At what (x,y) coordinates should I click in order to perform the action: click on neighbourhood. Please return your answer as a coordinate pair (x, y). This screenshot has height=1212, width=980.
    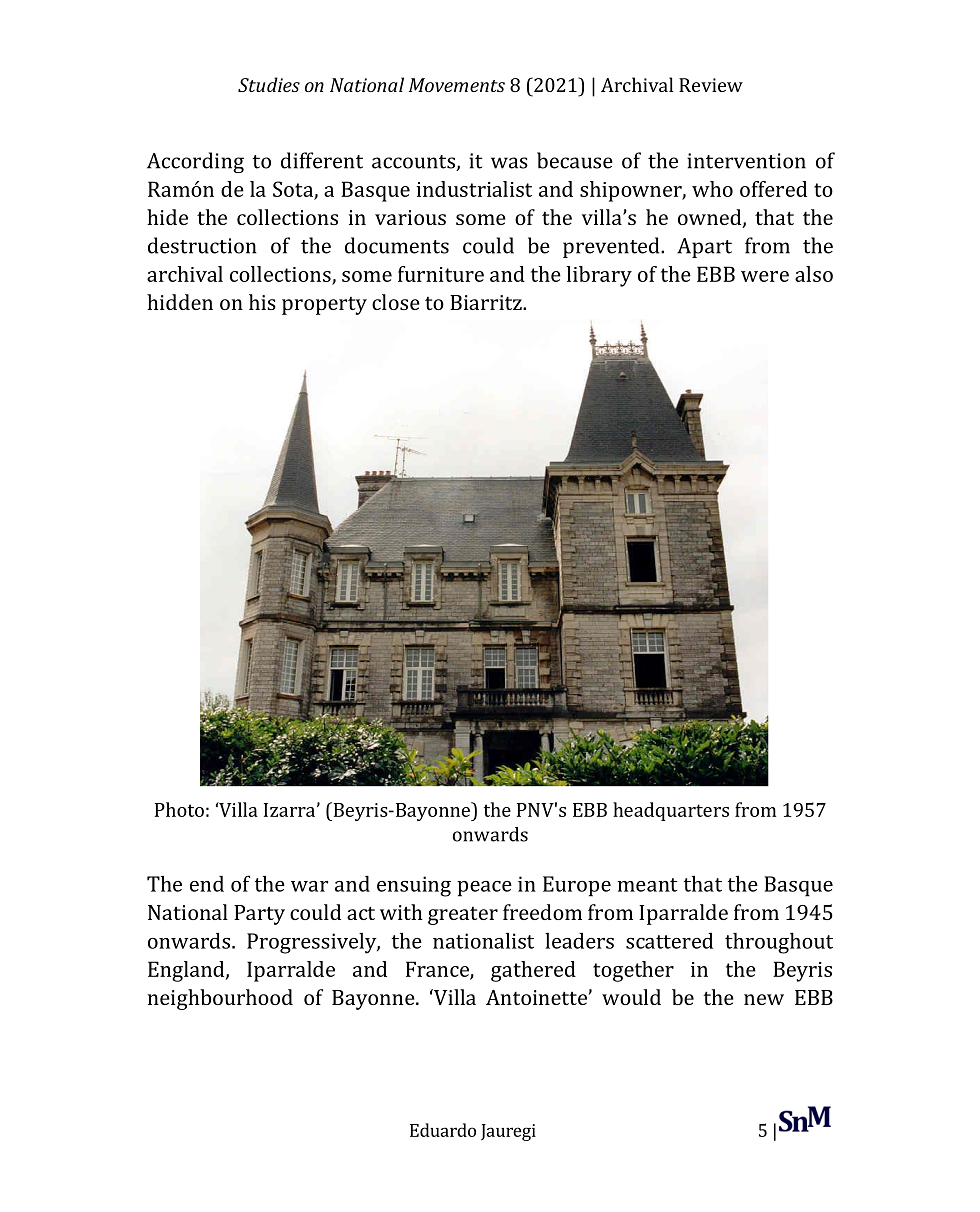
    Looking at the image, I should click on (220, 999).
